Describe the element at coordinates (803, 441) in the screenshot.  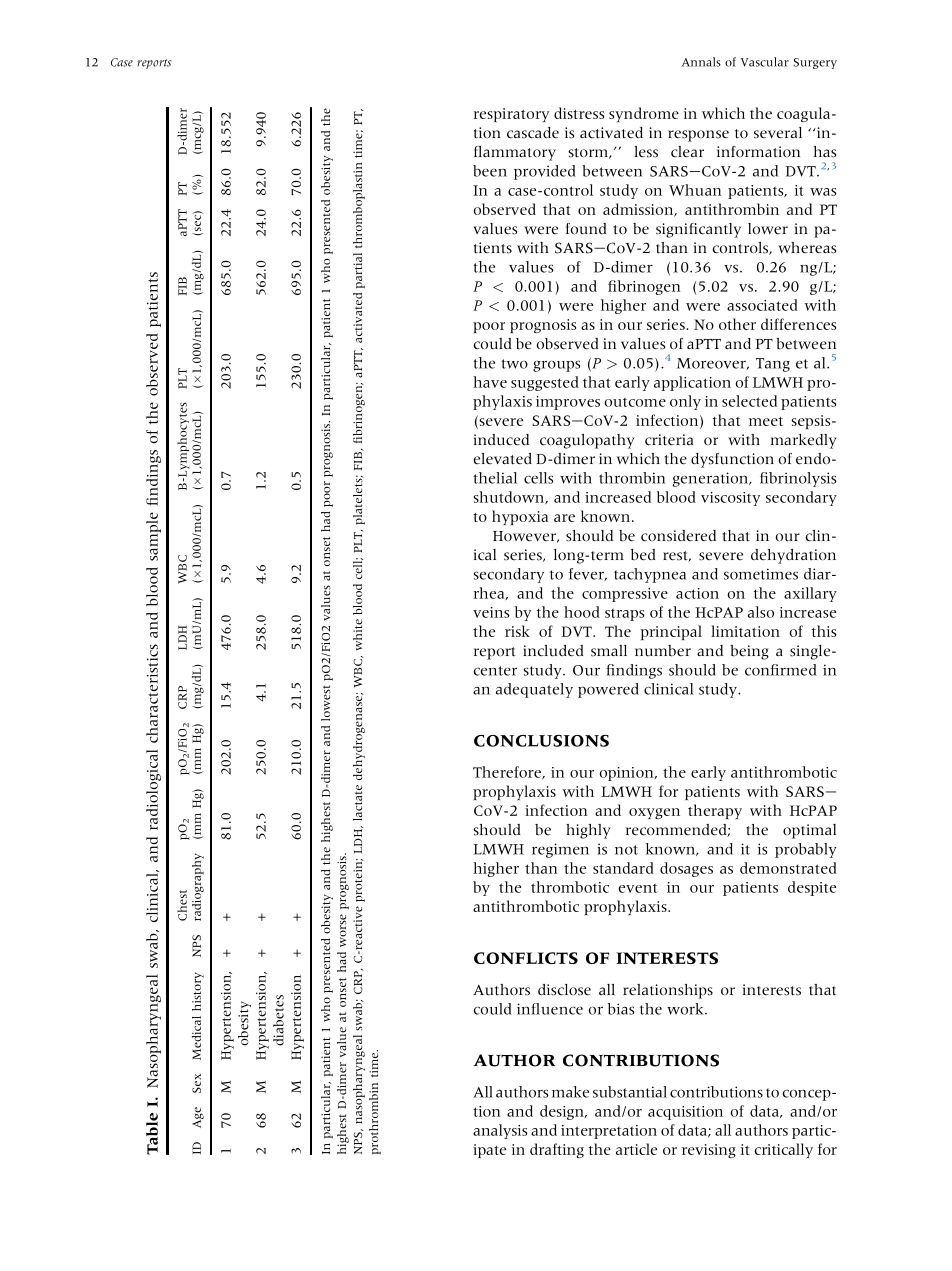
I see `markedly` at that location.
